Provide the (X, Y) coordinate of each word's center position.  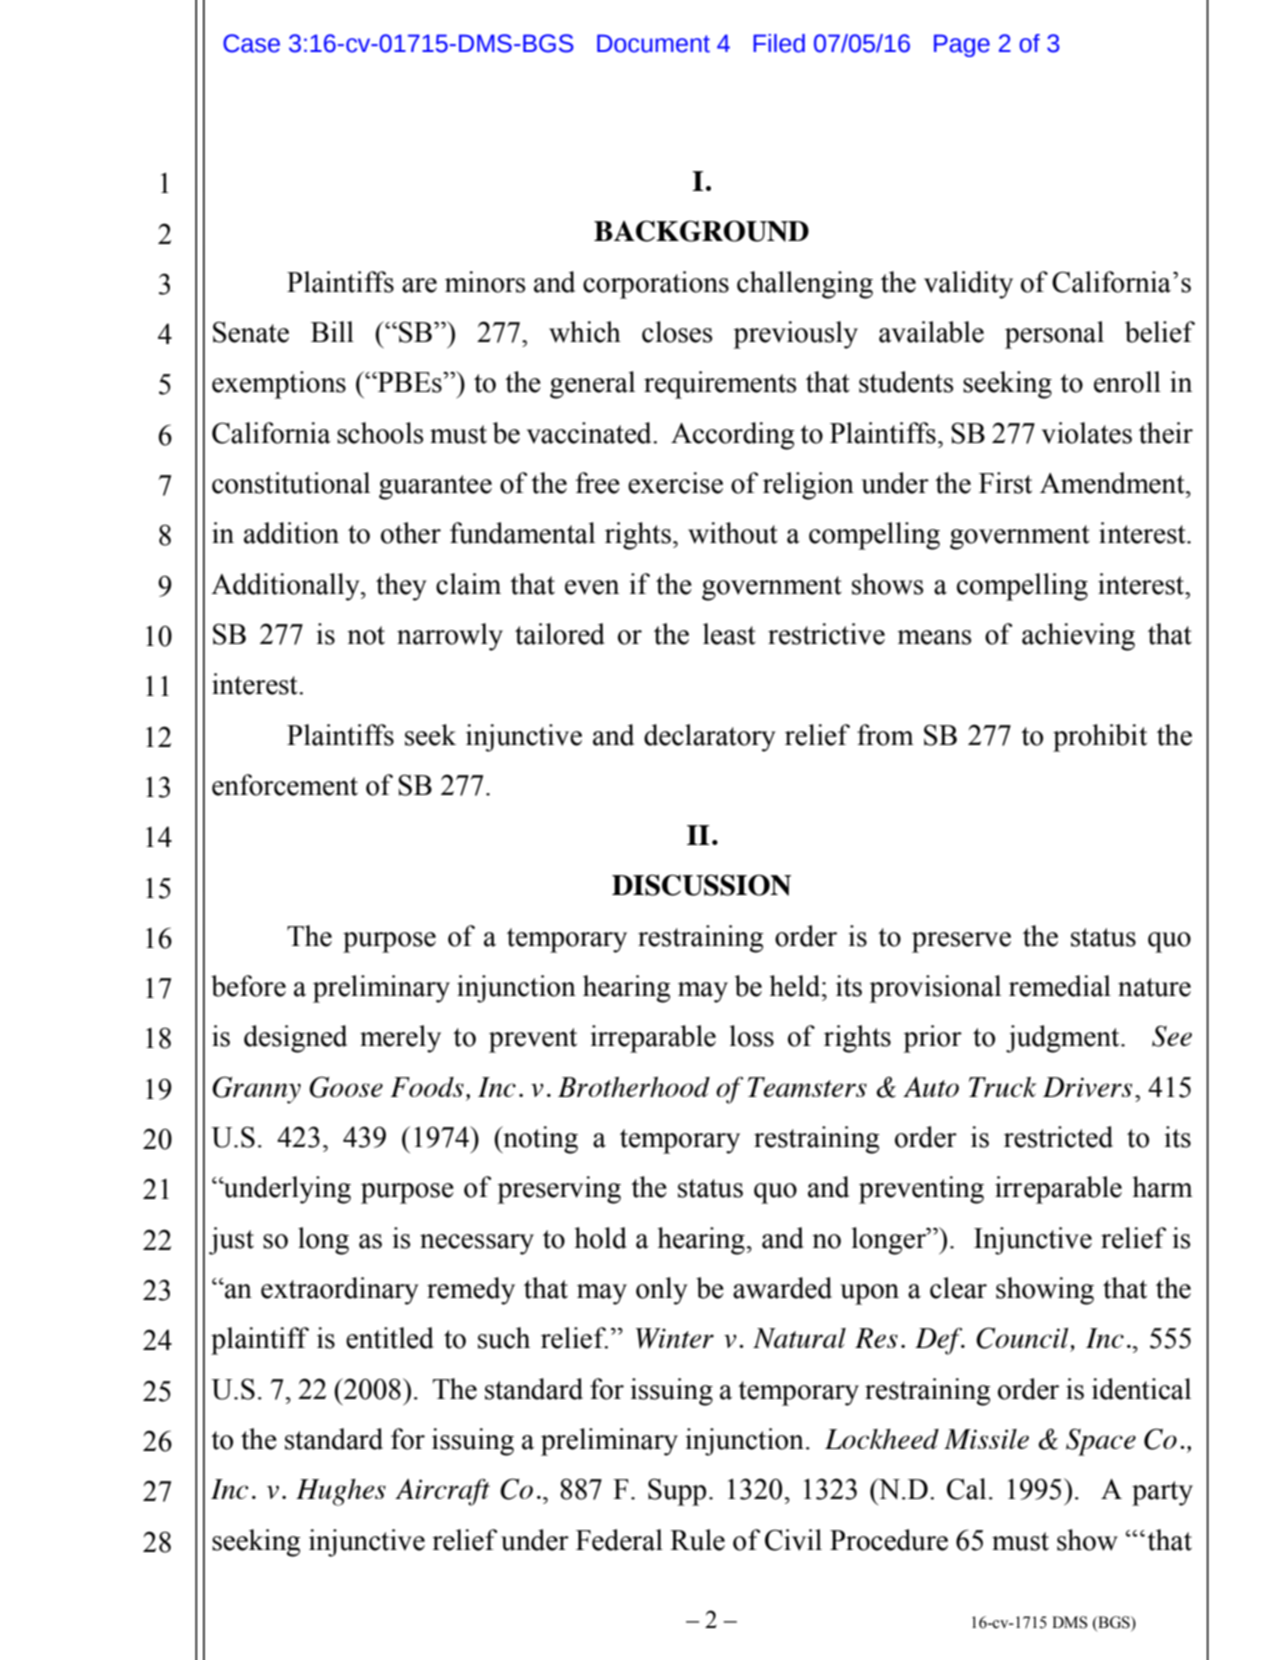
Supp (677, 1492)
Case (251, 43)
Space (1101, 1442)
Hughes (341, 1492)
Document (653, 43)
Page (962, 45)
